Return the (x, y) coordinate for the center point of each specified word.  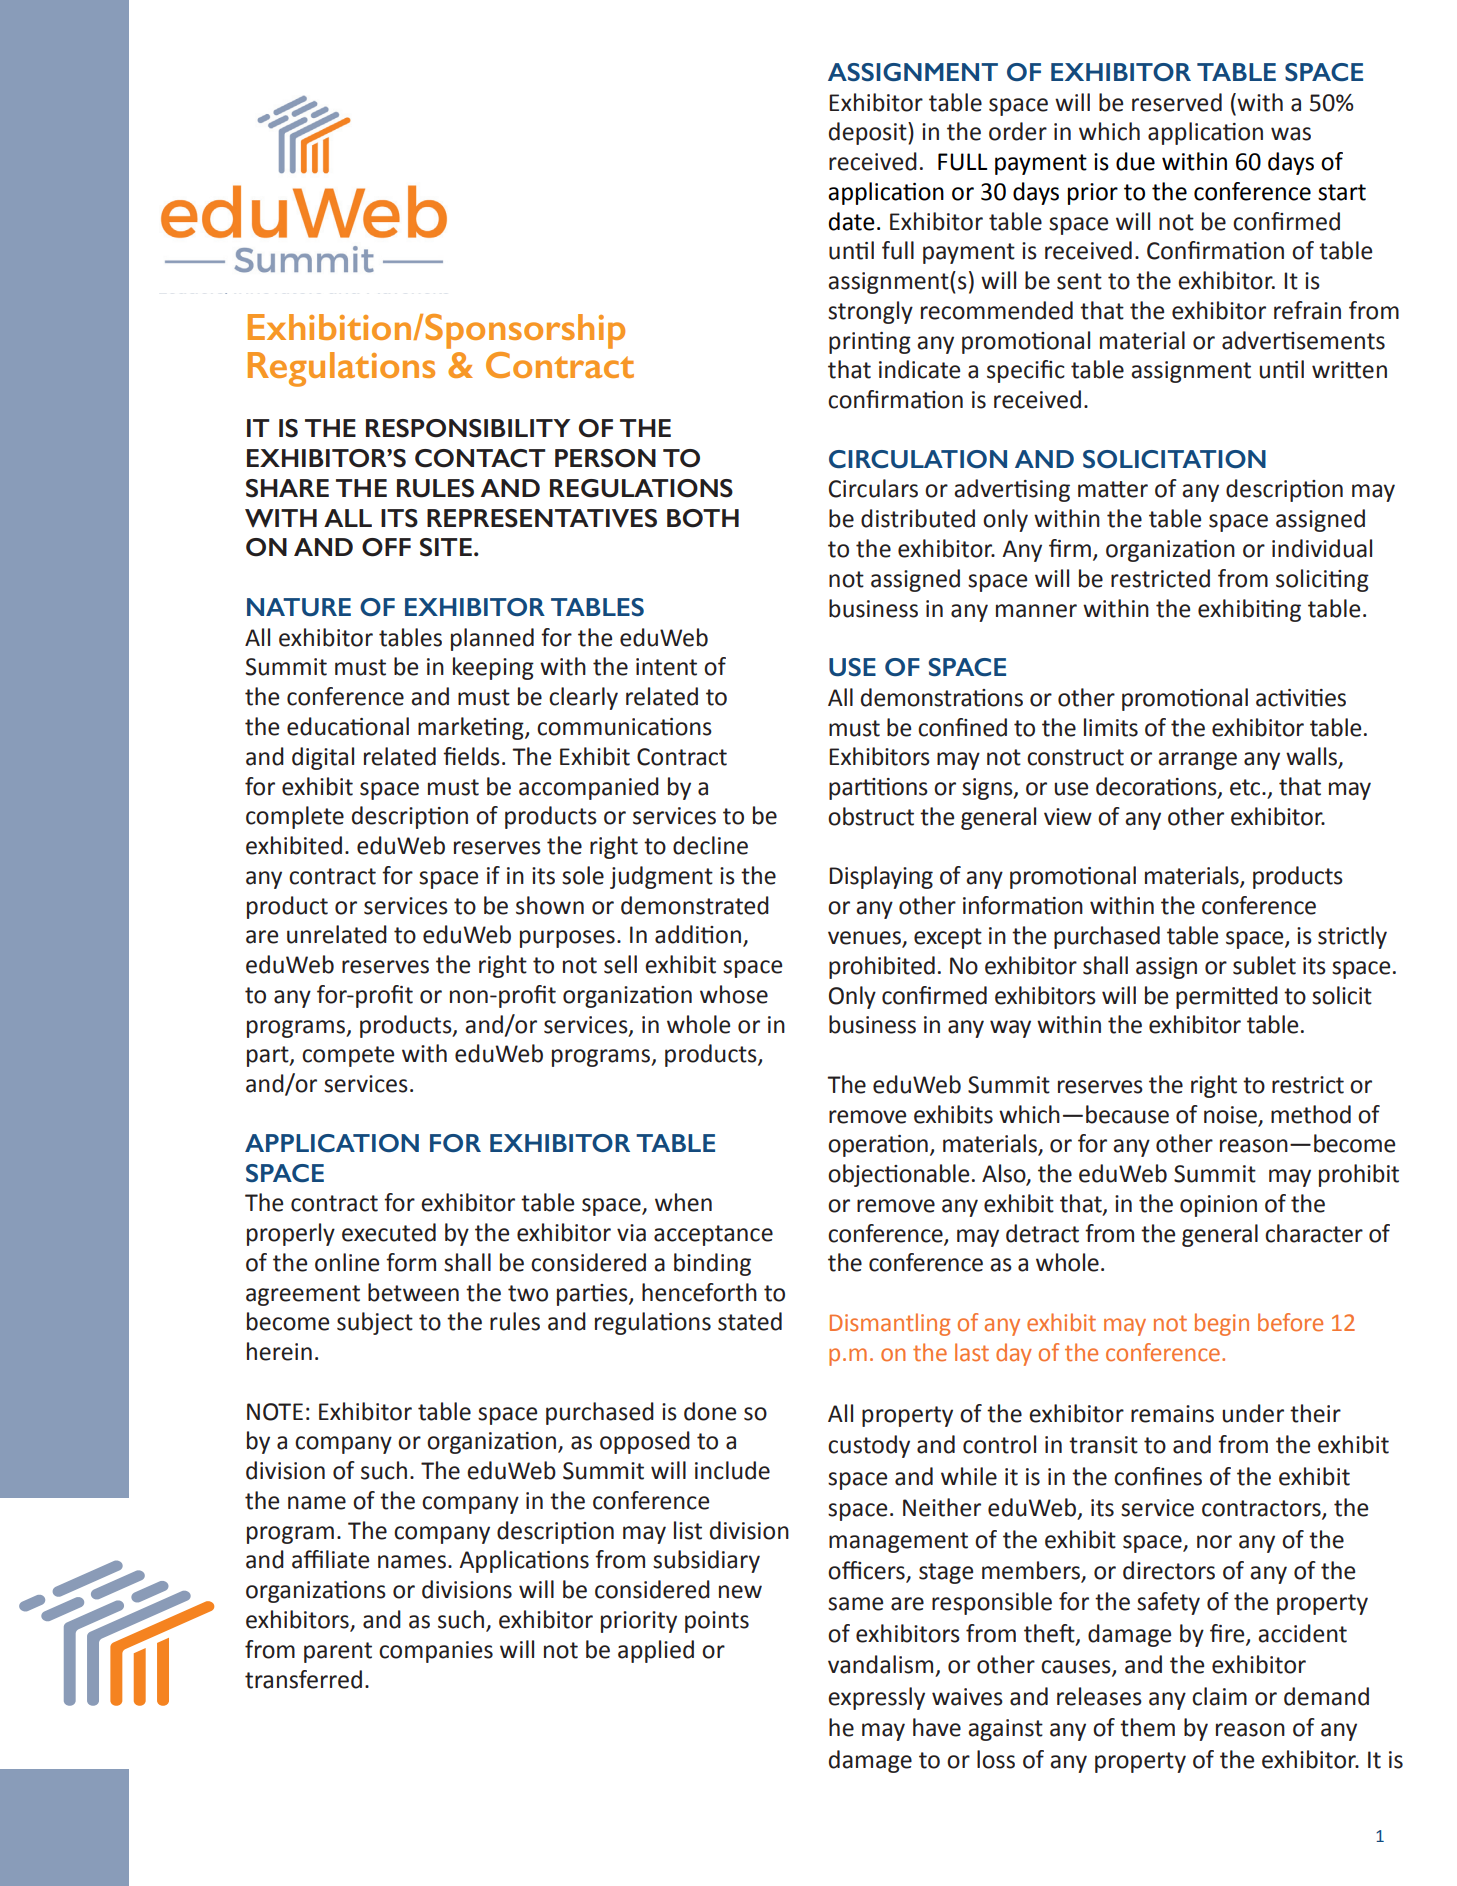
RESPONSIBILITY (468, 428)
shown (550, 905)
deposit (869, 133)
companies (436, 1652)
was (1291, 134)
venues (865, 939)
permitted (1227, 997)
